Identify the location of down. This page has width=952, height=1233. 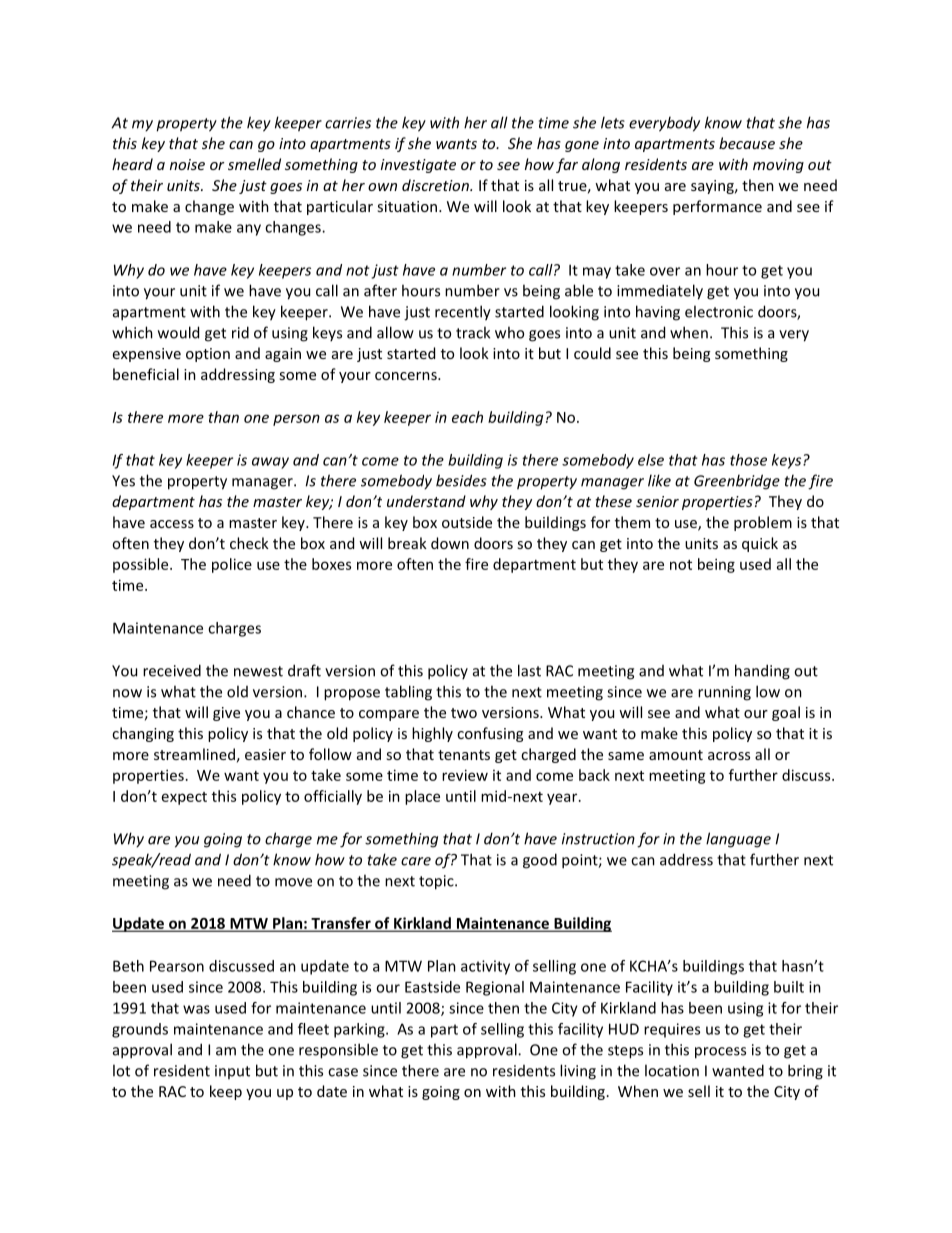
(450, 543).
